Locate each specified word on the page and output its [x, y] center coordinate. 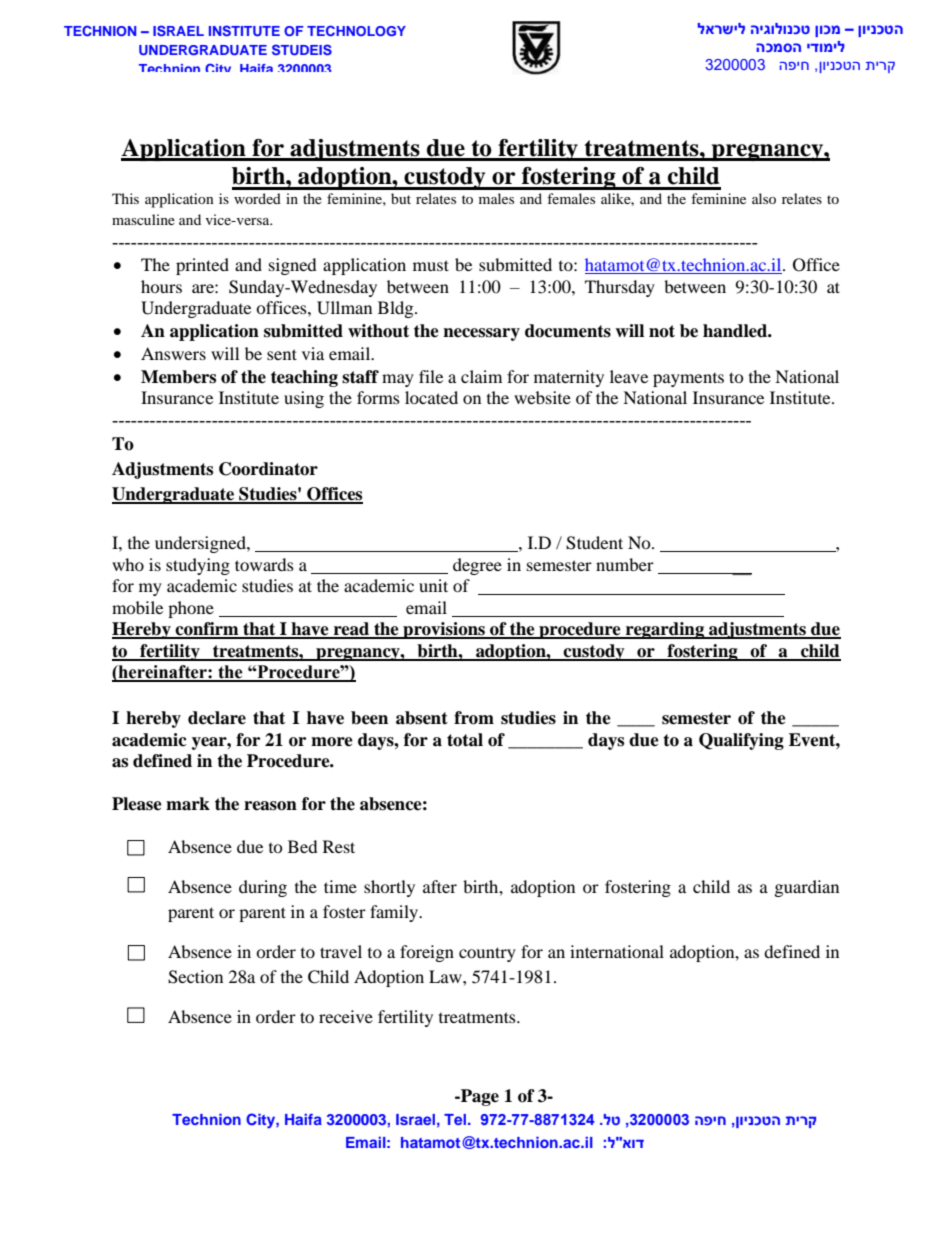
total [465, 740]
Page [479, 1097]
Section [195, 977]
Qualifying [741, 741]
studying [198, 566]
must [431, 265]
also [764, 198]
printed [202, 266]
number [625, 564]
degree [477, 566]
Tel [456, 1119]
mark [188, 804]
